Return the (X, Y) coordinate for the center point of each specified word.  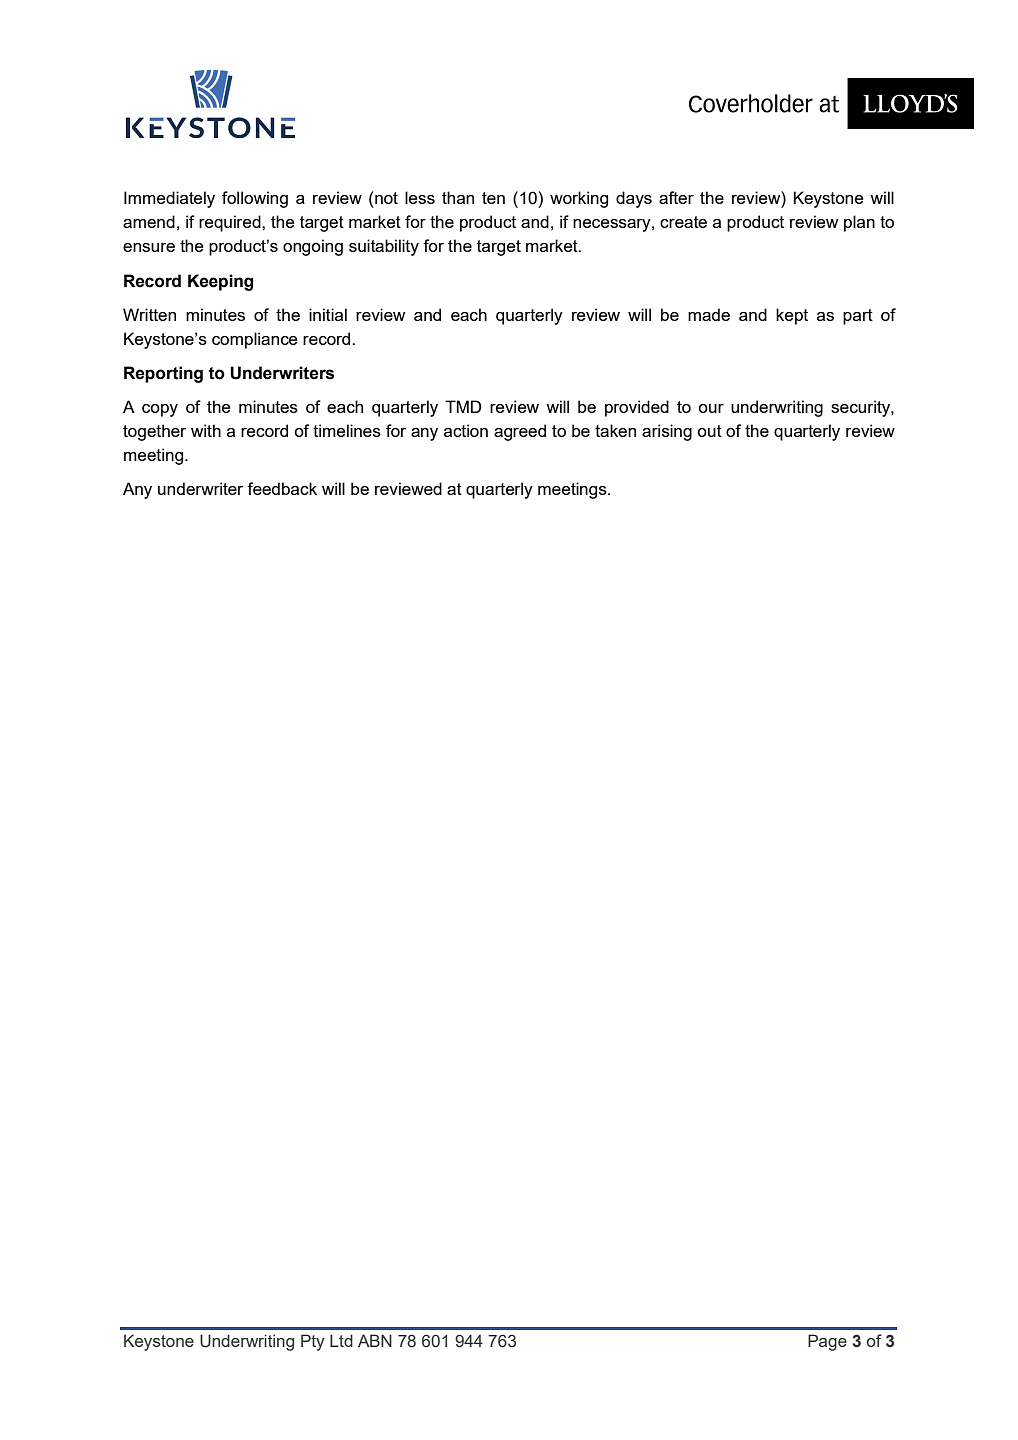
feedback (282, 488)
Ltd (341, 1340)
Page (827, 1342)
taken (615, 430)
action (466, 430)
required (231, 223)
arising (667, 432)
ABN (375, 1340)
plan (859, 223)
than (458, 197)
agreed (520, 432)
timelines (347, 430)
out (709, 431)
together (154, 432)
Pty (313, 1342)
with (206, 430)
